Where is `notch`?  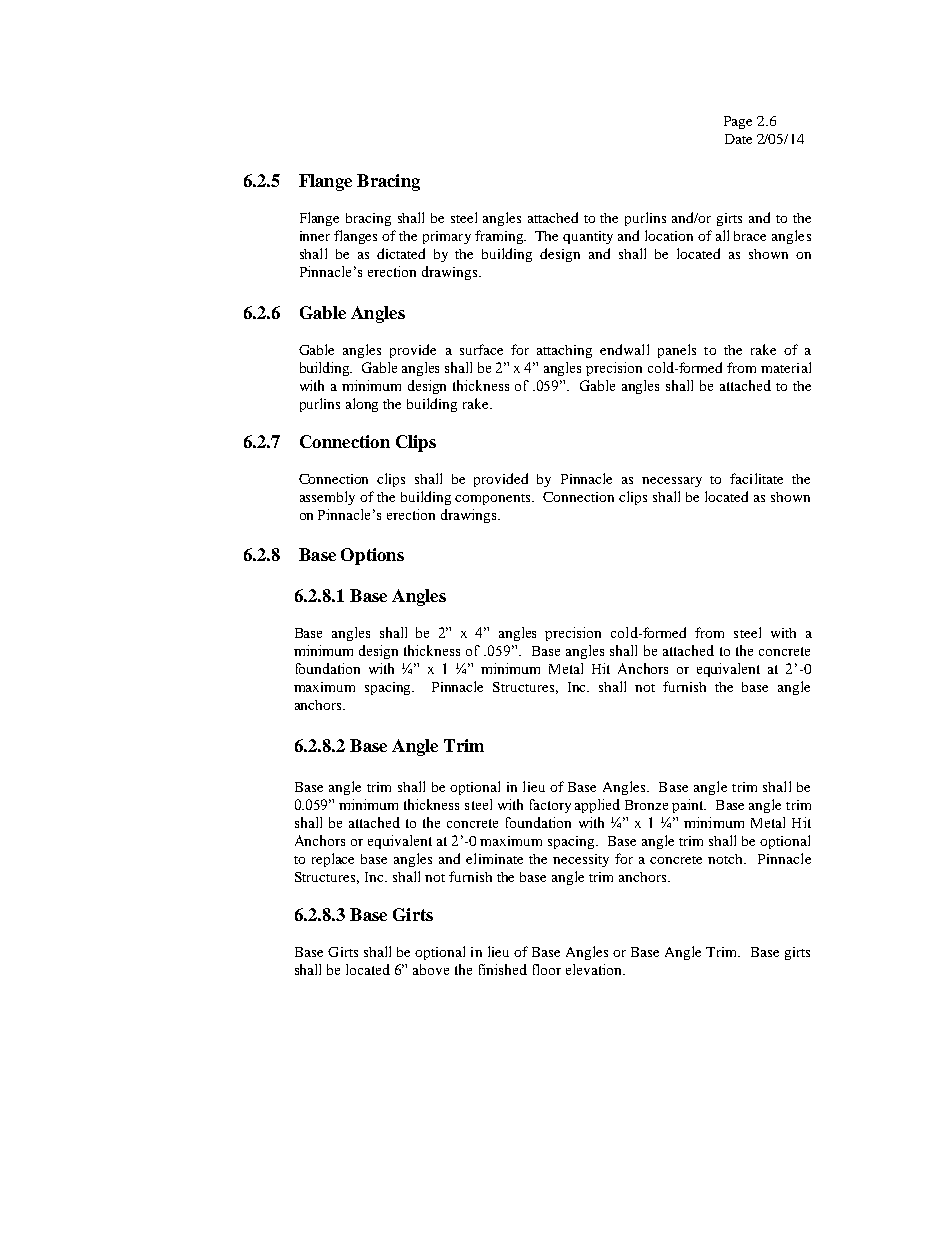 notch is located at coordinates (727, 859).
